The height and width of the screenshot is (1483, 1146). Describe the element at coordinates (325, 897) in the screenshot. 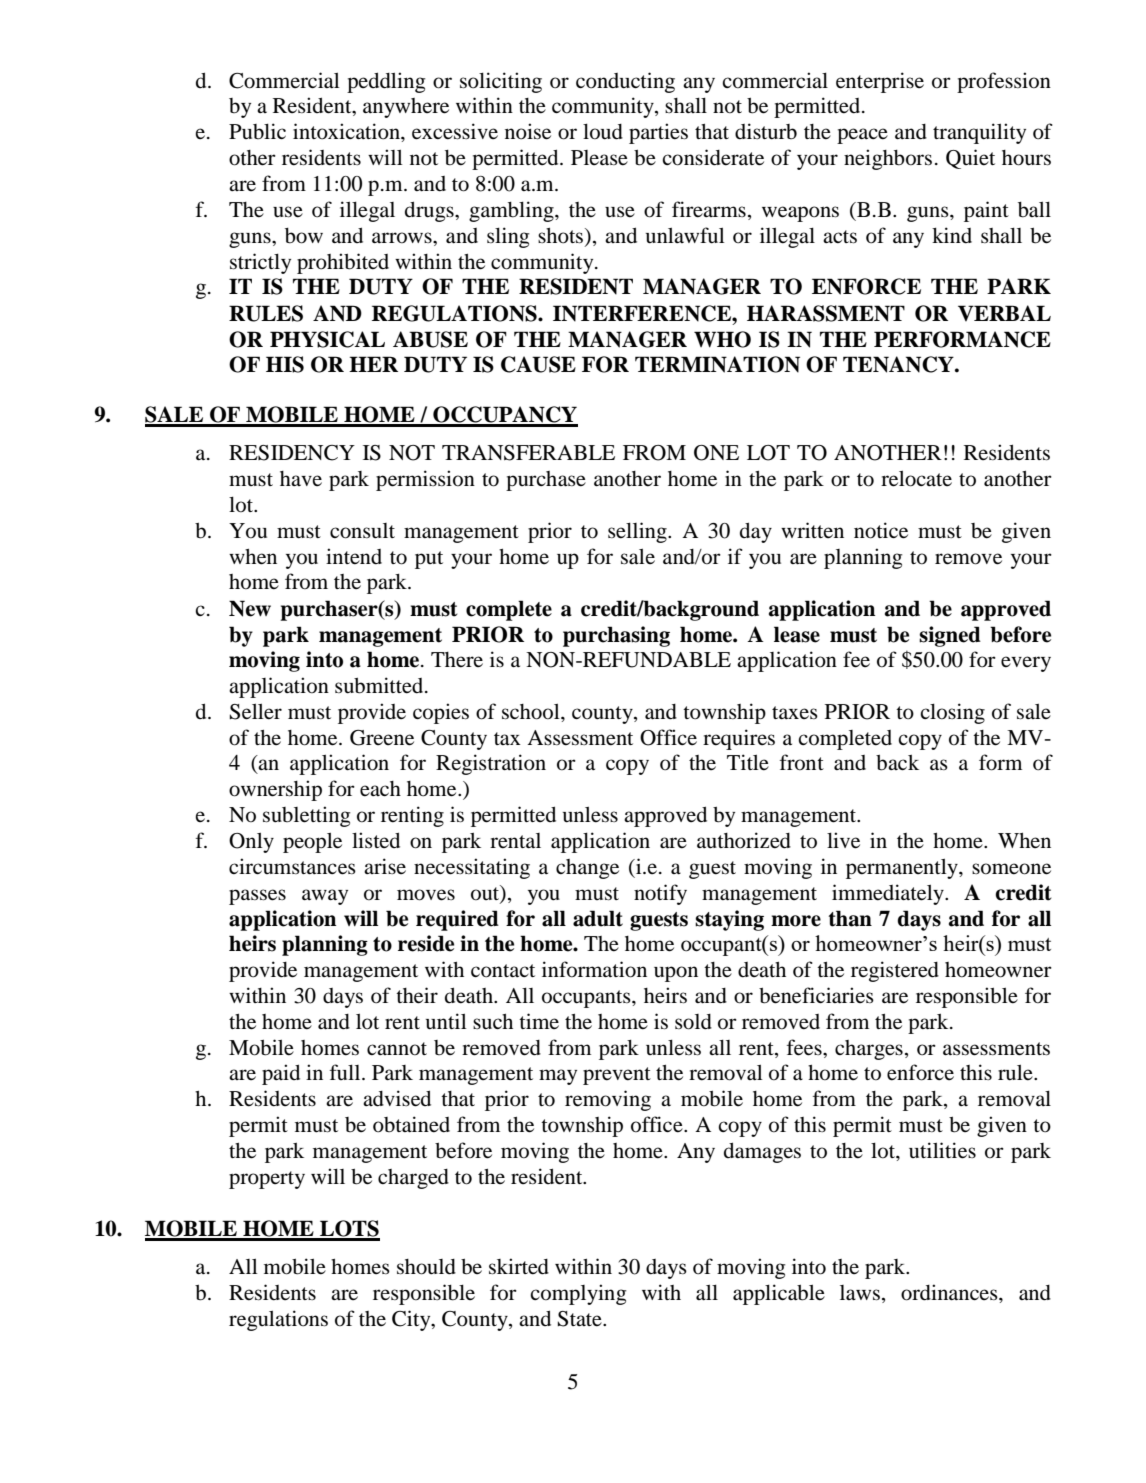

I see `away` at that location.
